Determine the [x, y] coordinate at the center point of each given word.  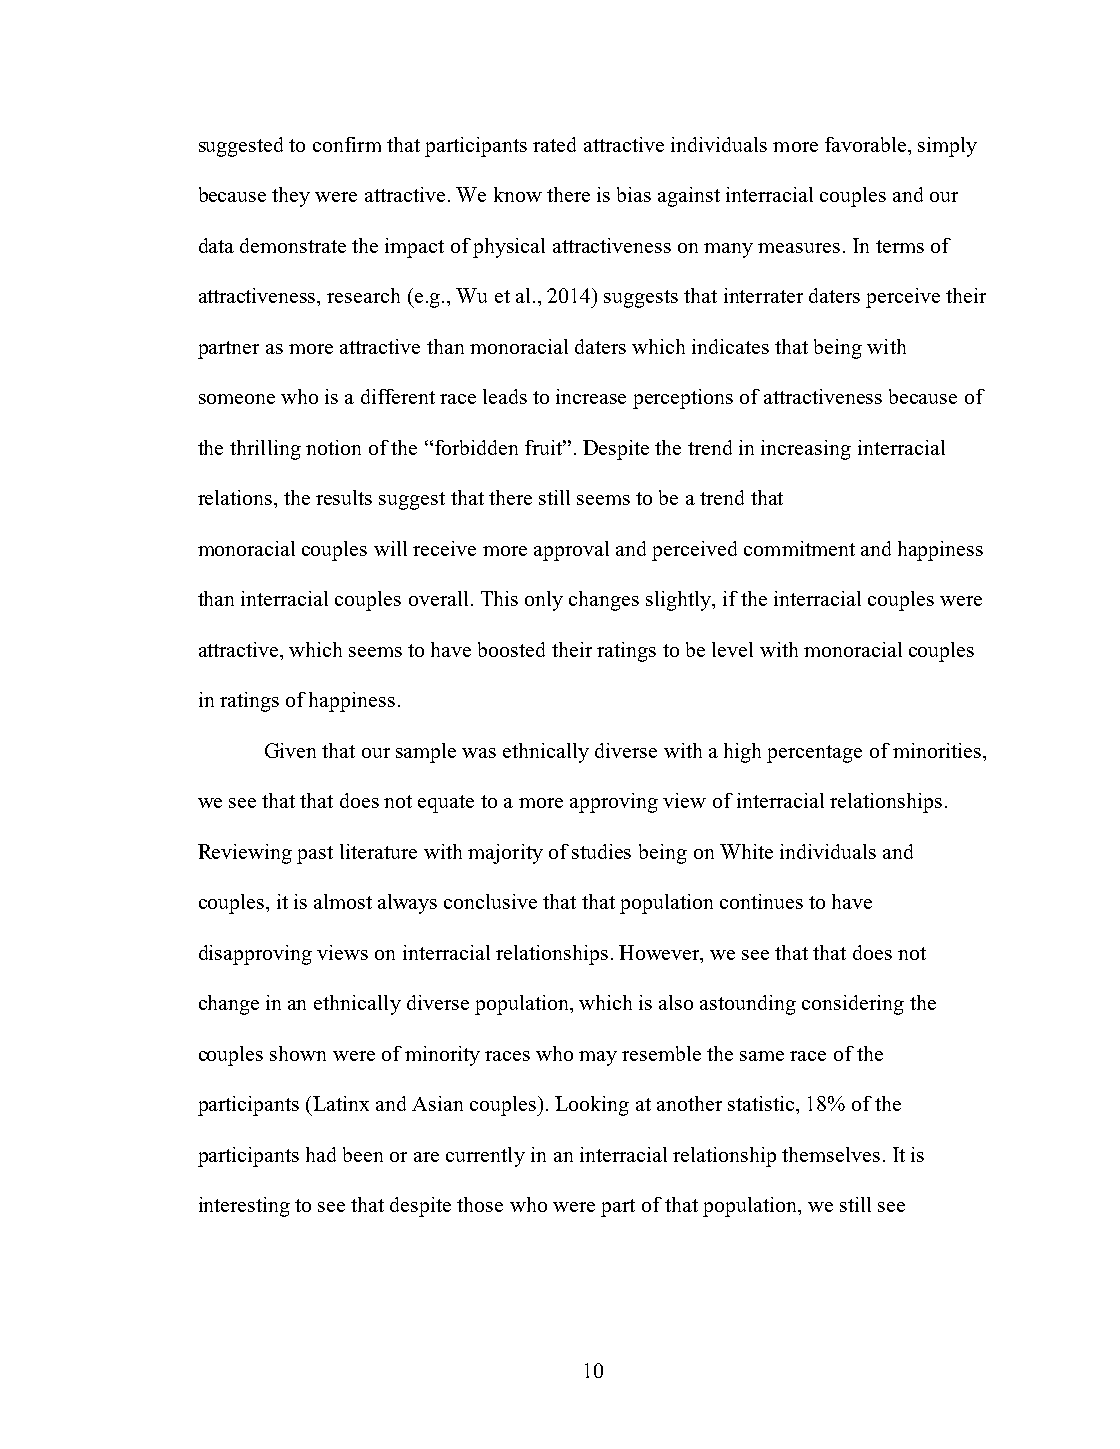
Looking [592, 1106]
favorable [867, 144]
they [291, 197]
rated [554, 144]
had [321, 1154]
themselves [831, 1154]
